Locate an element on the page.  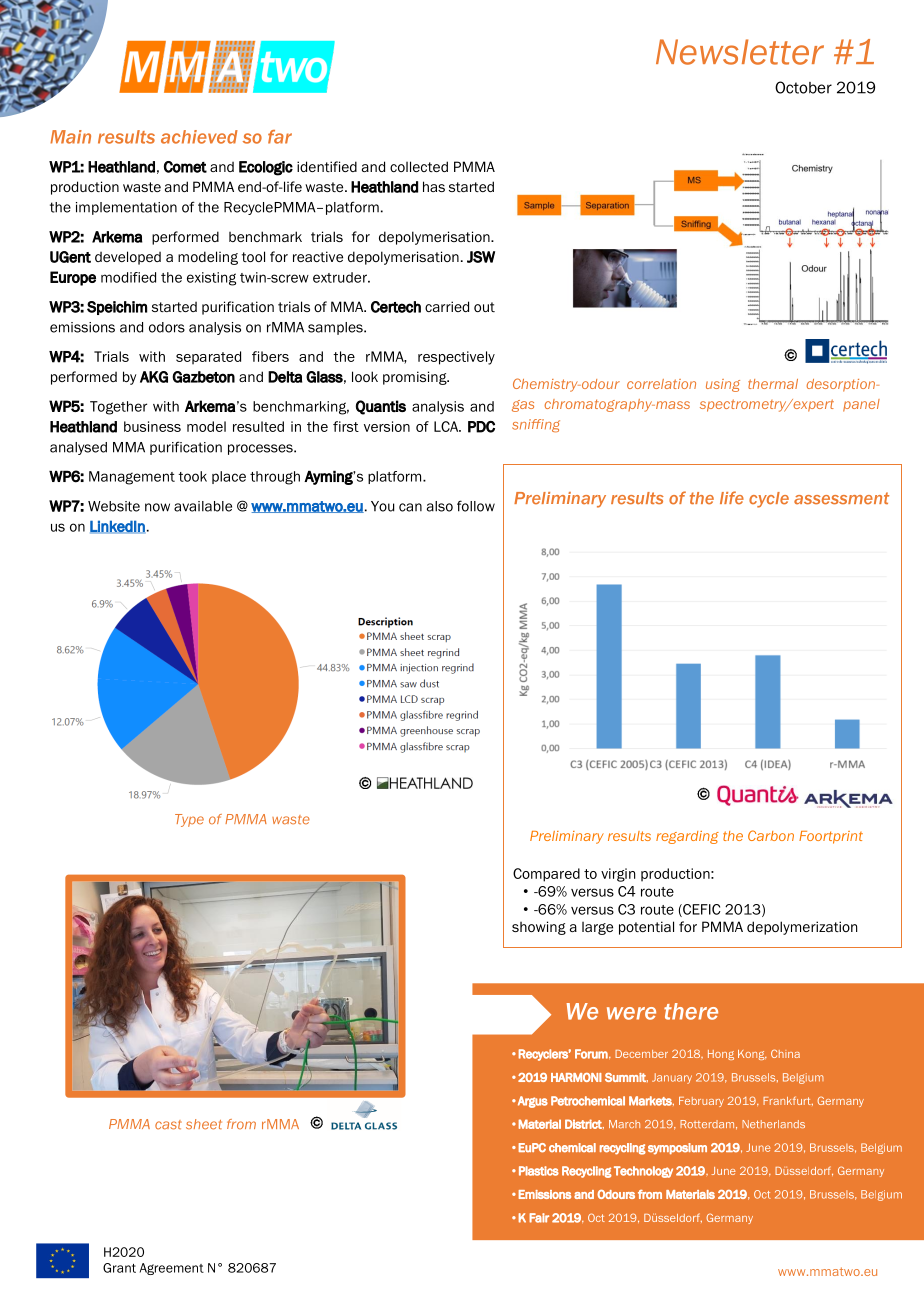
Compared is located at coordinates (546, 875).
